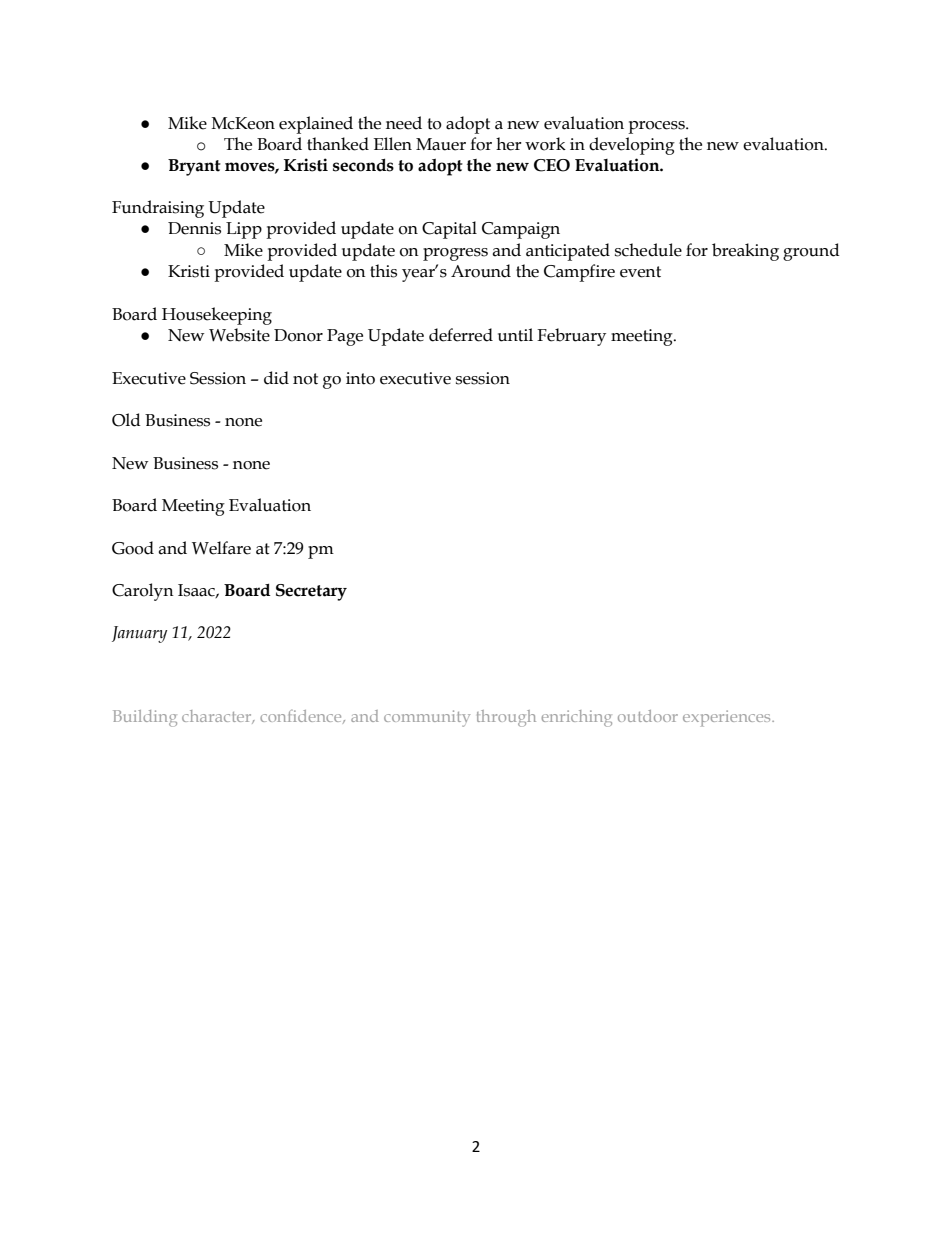 This screenshot has height=1233, width=952. What do you see at coordinates (441, 144) in the screenshot?
I see `Mauer` at bounding box center [441, 144].
